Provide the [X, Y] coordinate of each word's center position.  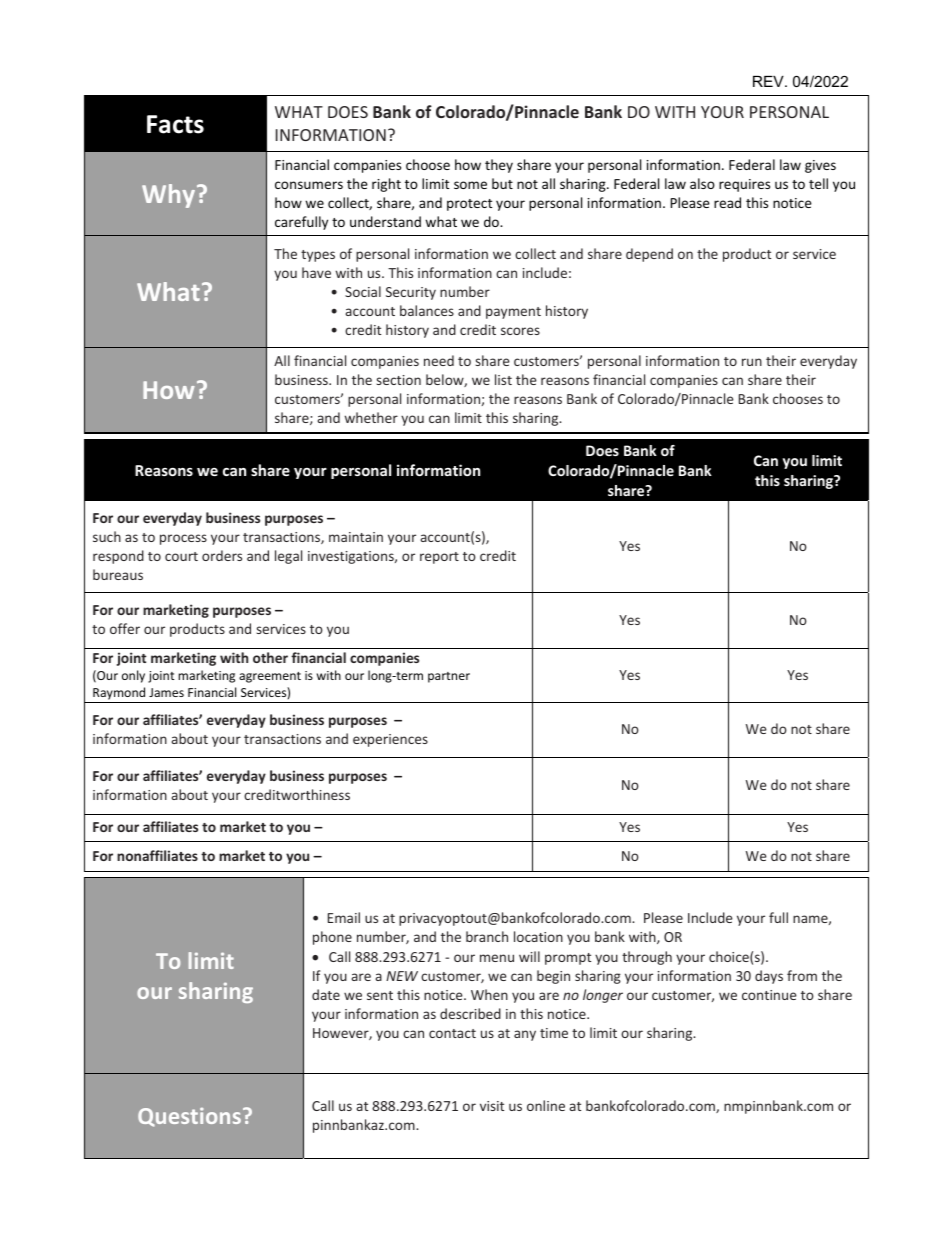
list [503, 379]
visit [492, 1106]
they [499, 166]
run [752, 362]
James [166, 692]
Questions [189, 1117]
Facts [175, 124]
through [647, 958]
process [183, 539]
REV [769, 81]
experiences [390, 740]
